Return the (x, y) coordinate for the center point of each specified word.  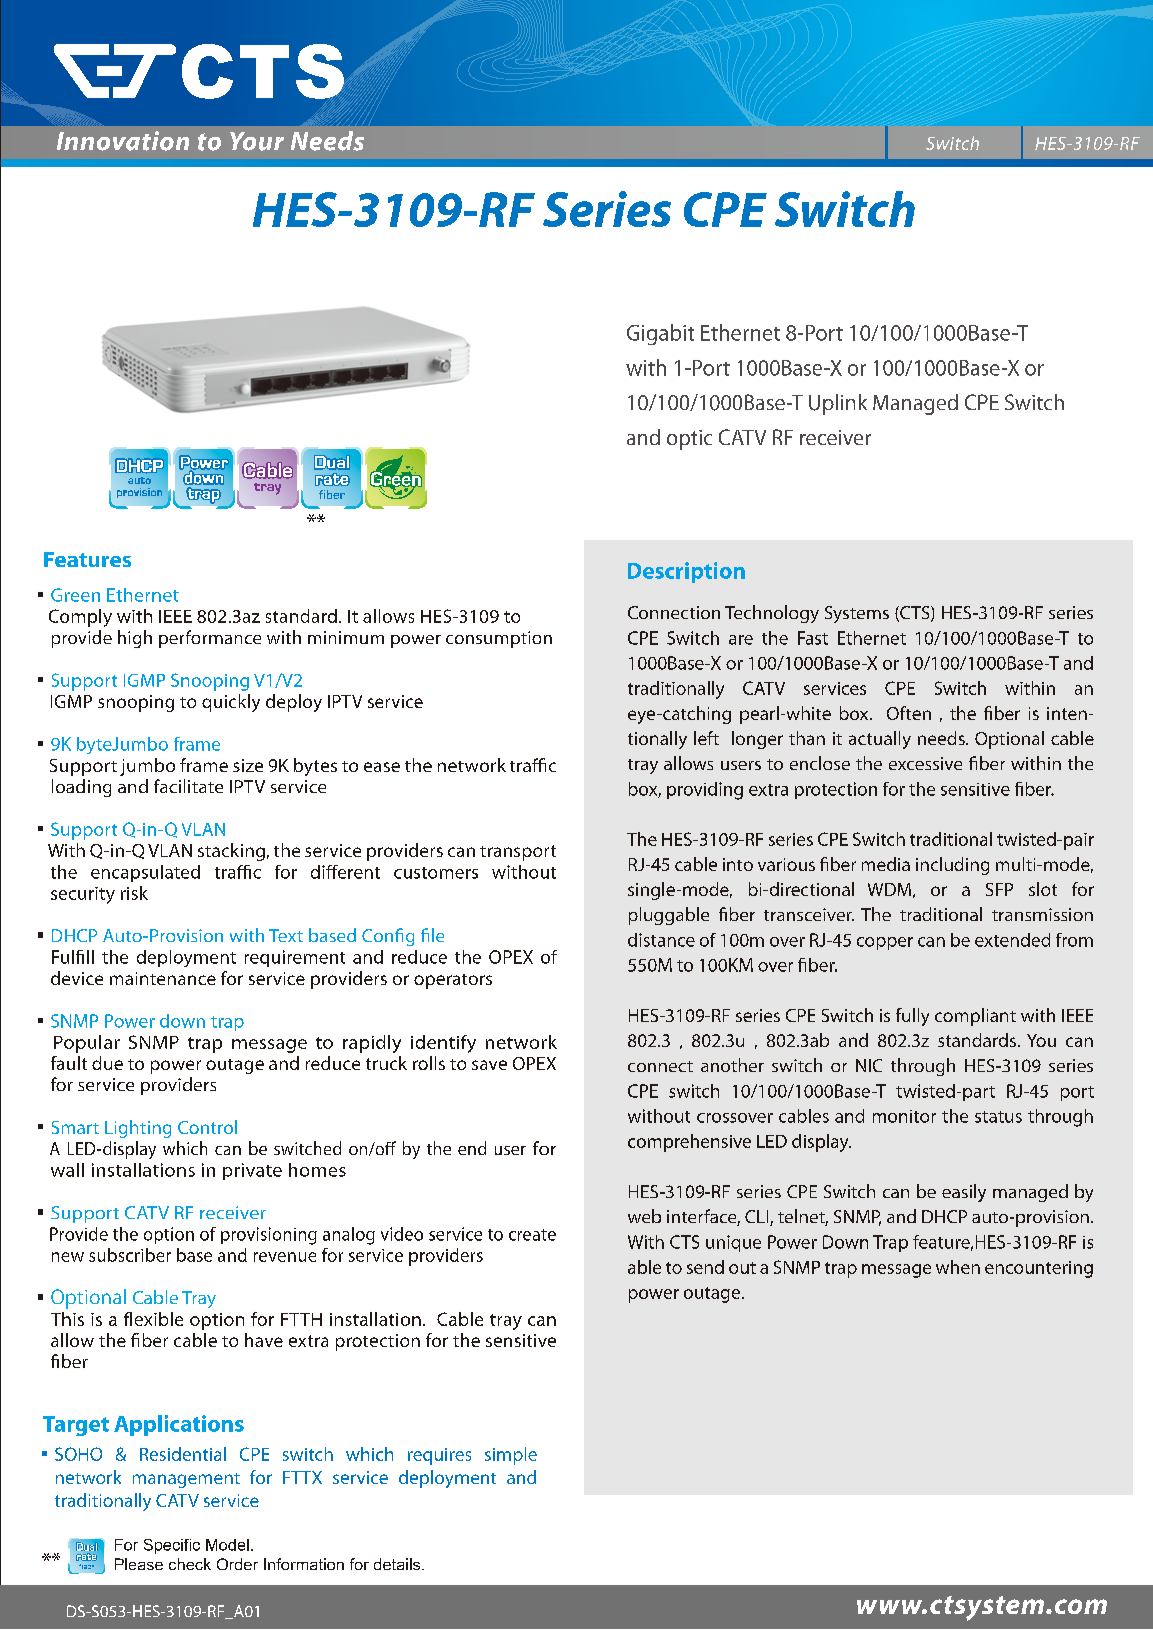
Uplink (838, 404)
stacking (231, 852)
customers (436, 873)
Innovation (123, 141)
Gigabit (660, 334)
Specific (172, 1546)
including (952, 866)
